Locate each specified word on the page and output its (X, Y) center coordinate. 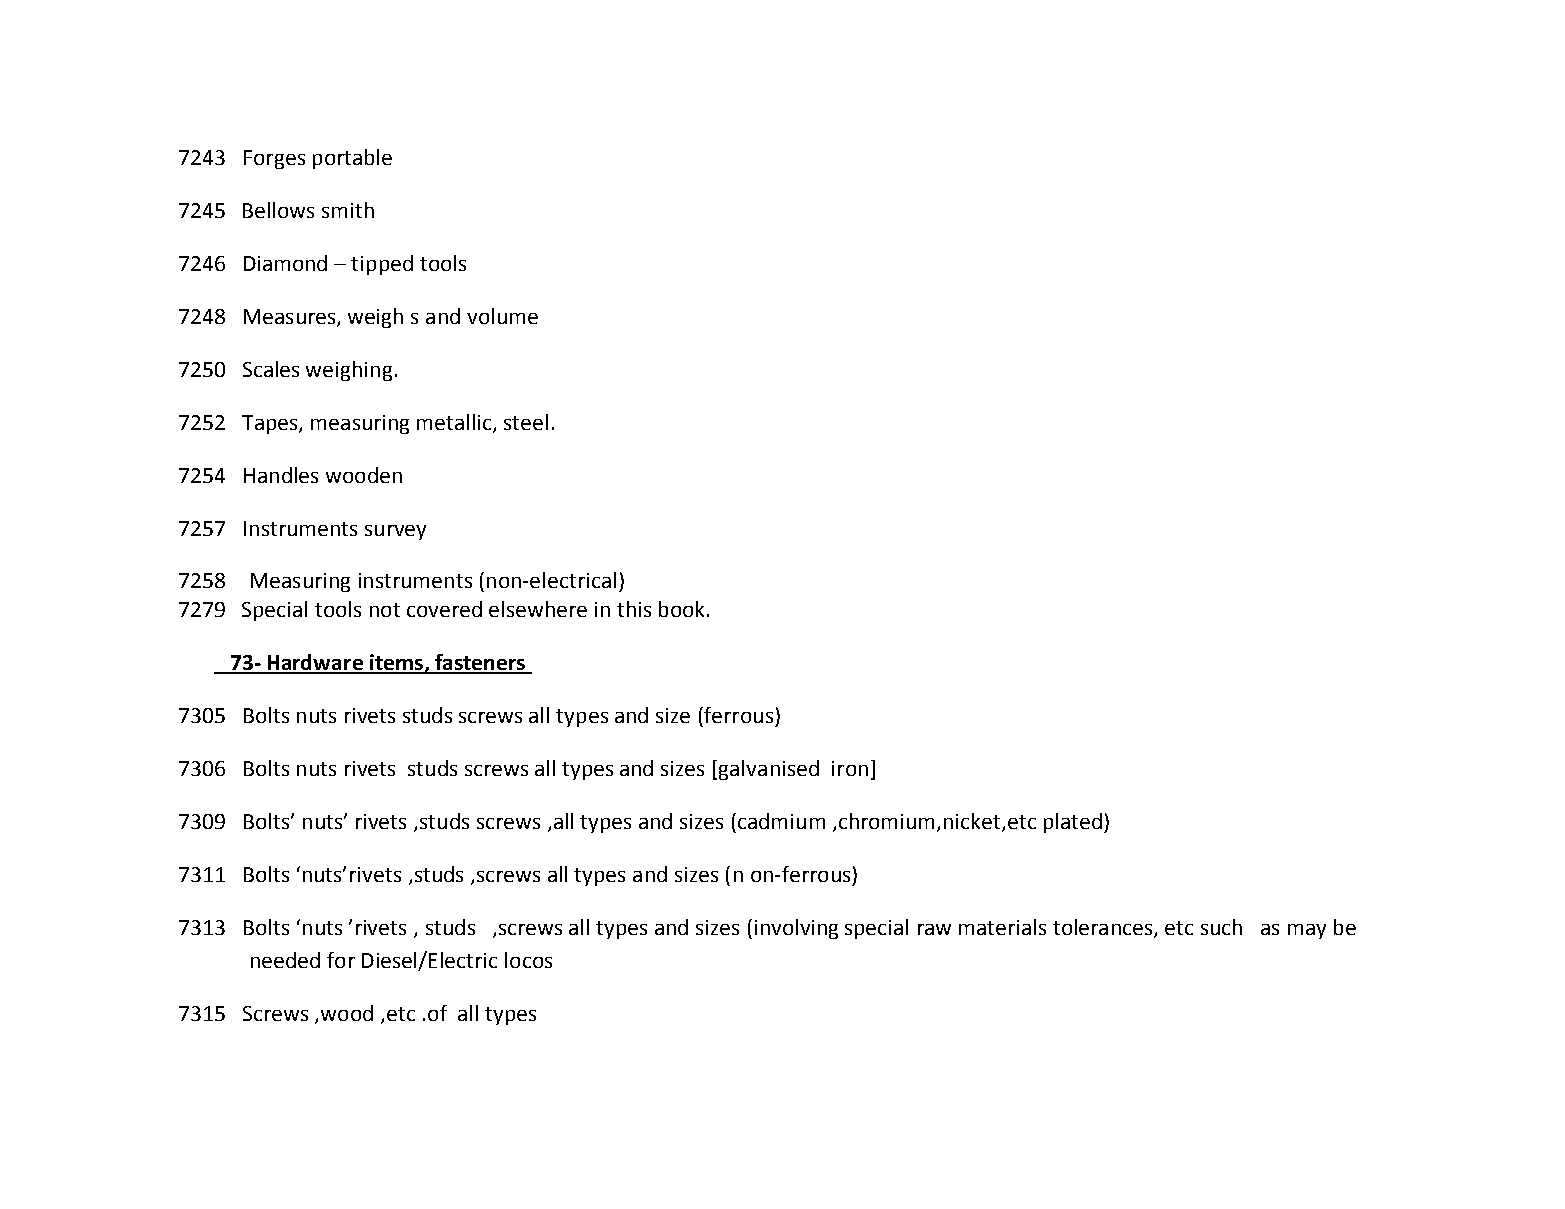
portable (352, 159)
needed (285, 960)
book (681, 609)
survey (395, 532)
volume (502, 316)
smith (348, 210)
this (634, 609)
